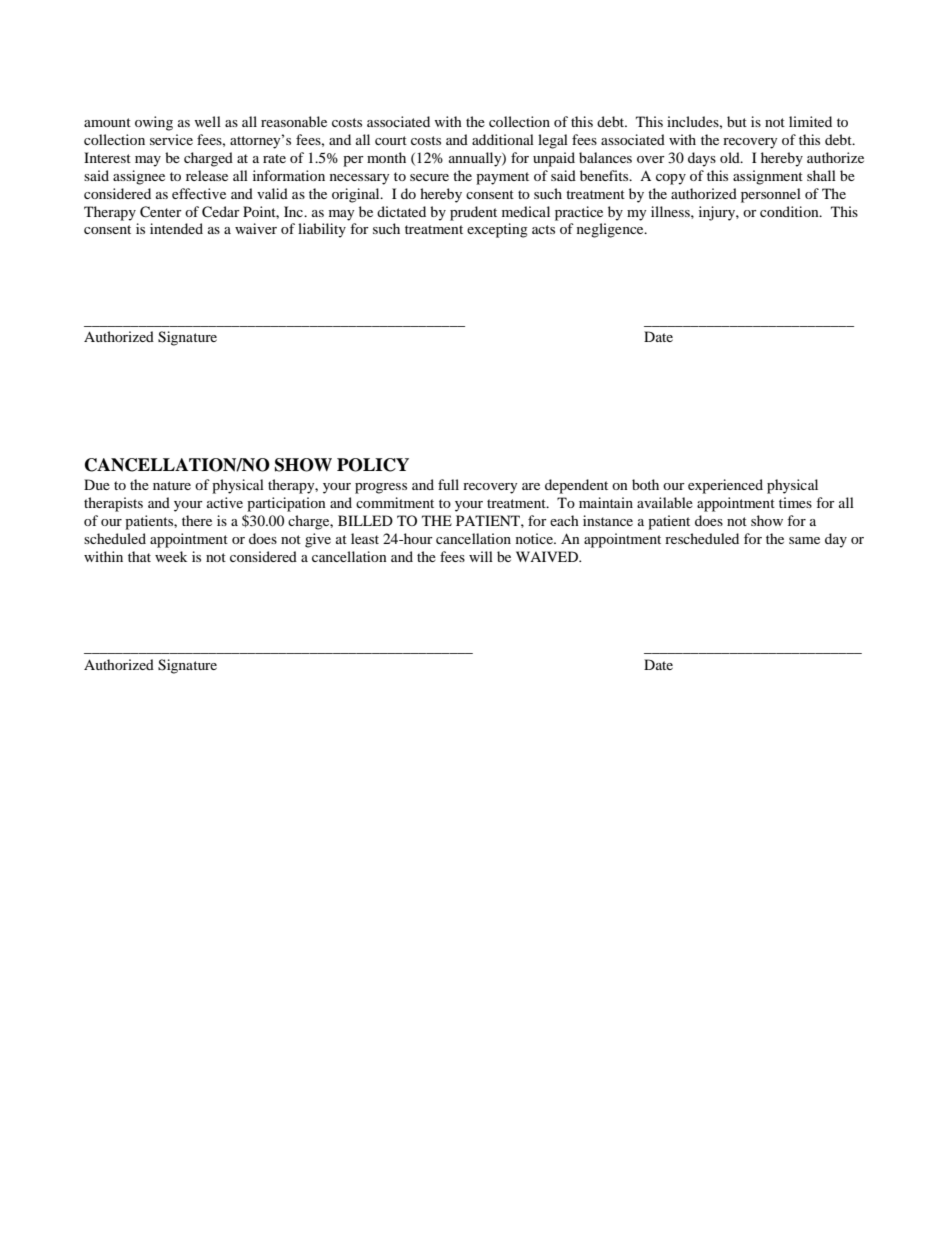  I want to click on POLICY, so click(373, 465).
